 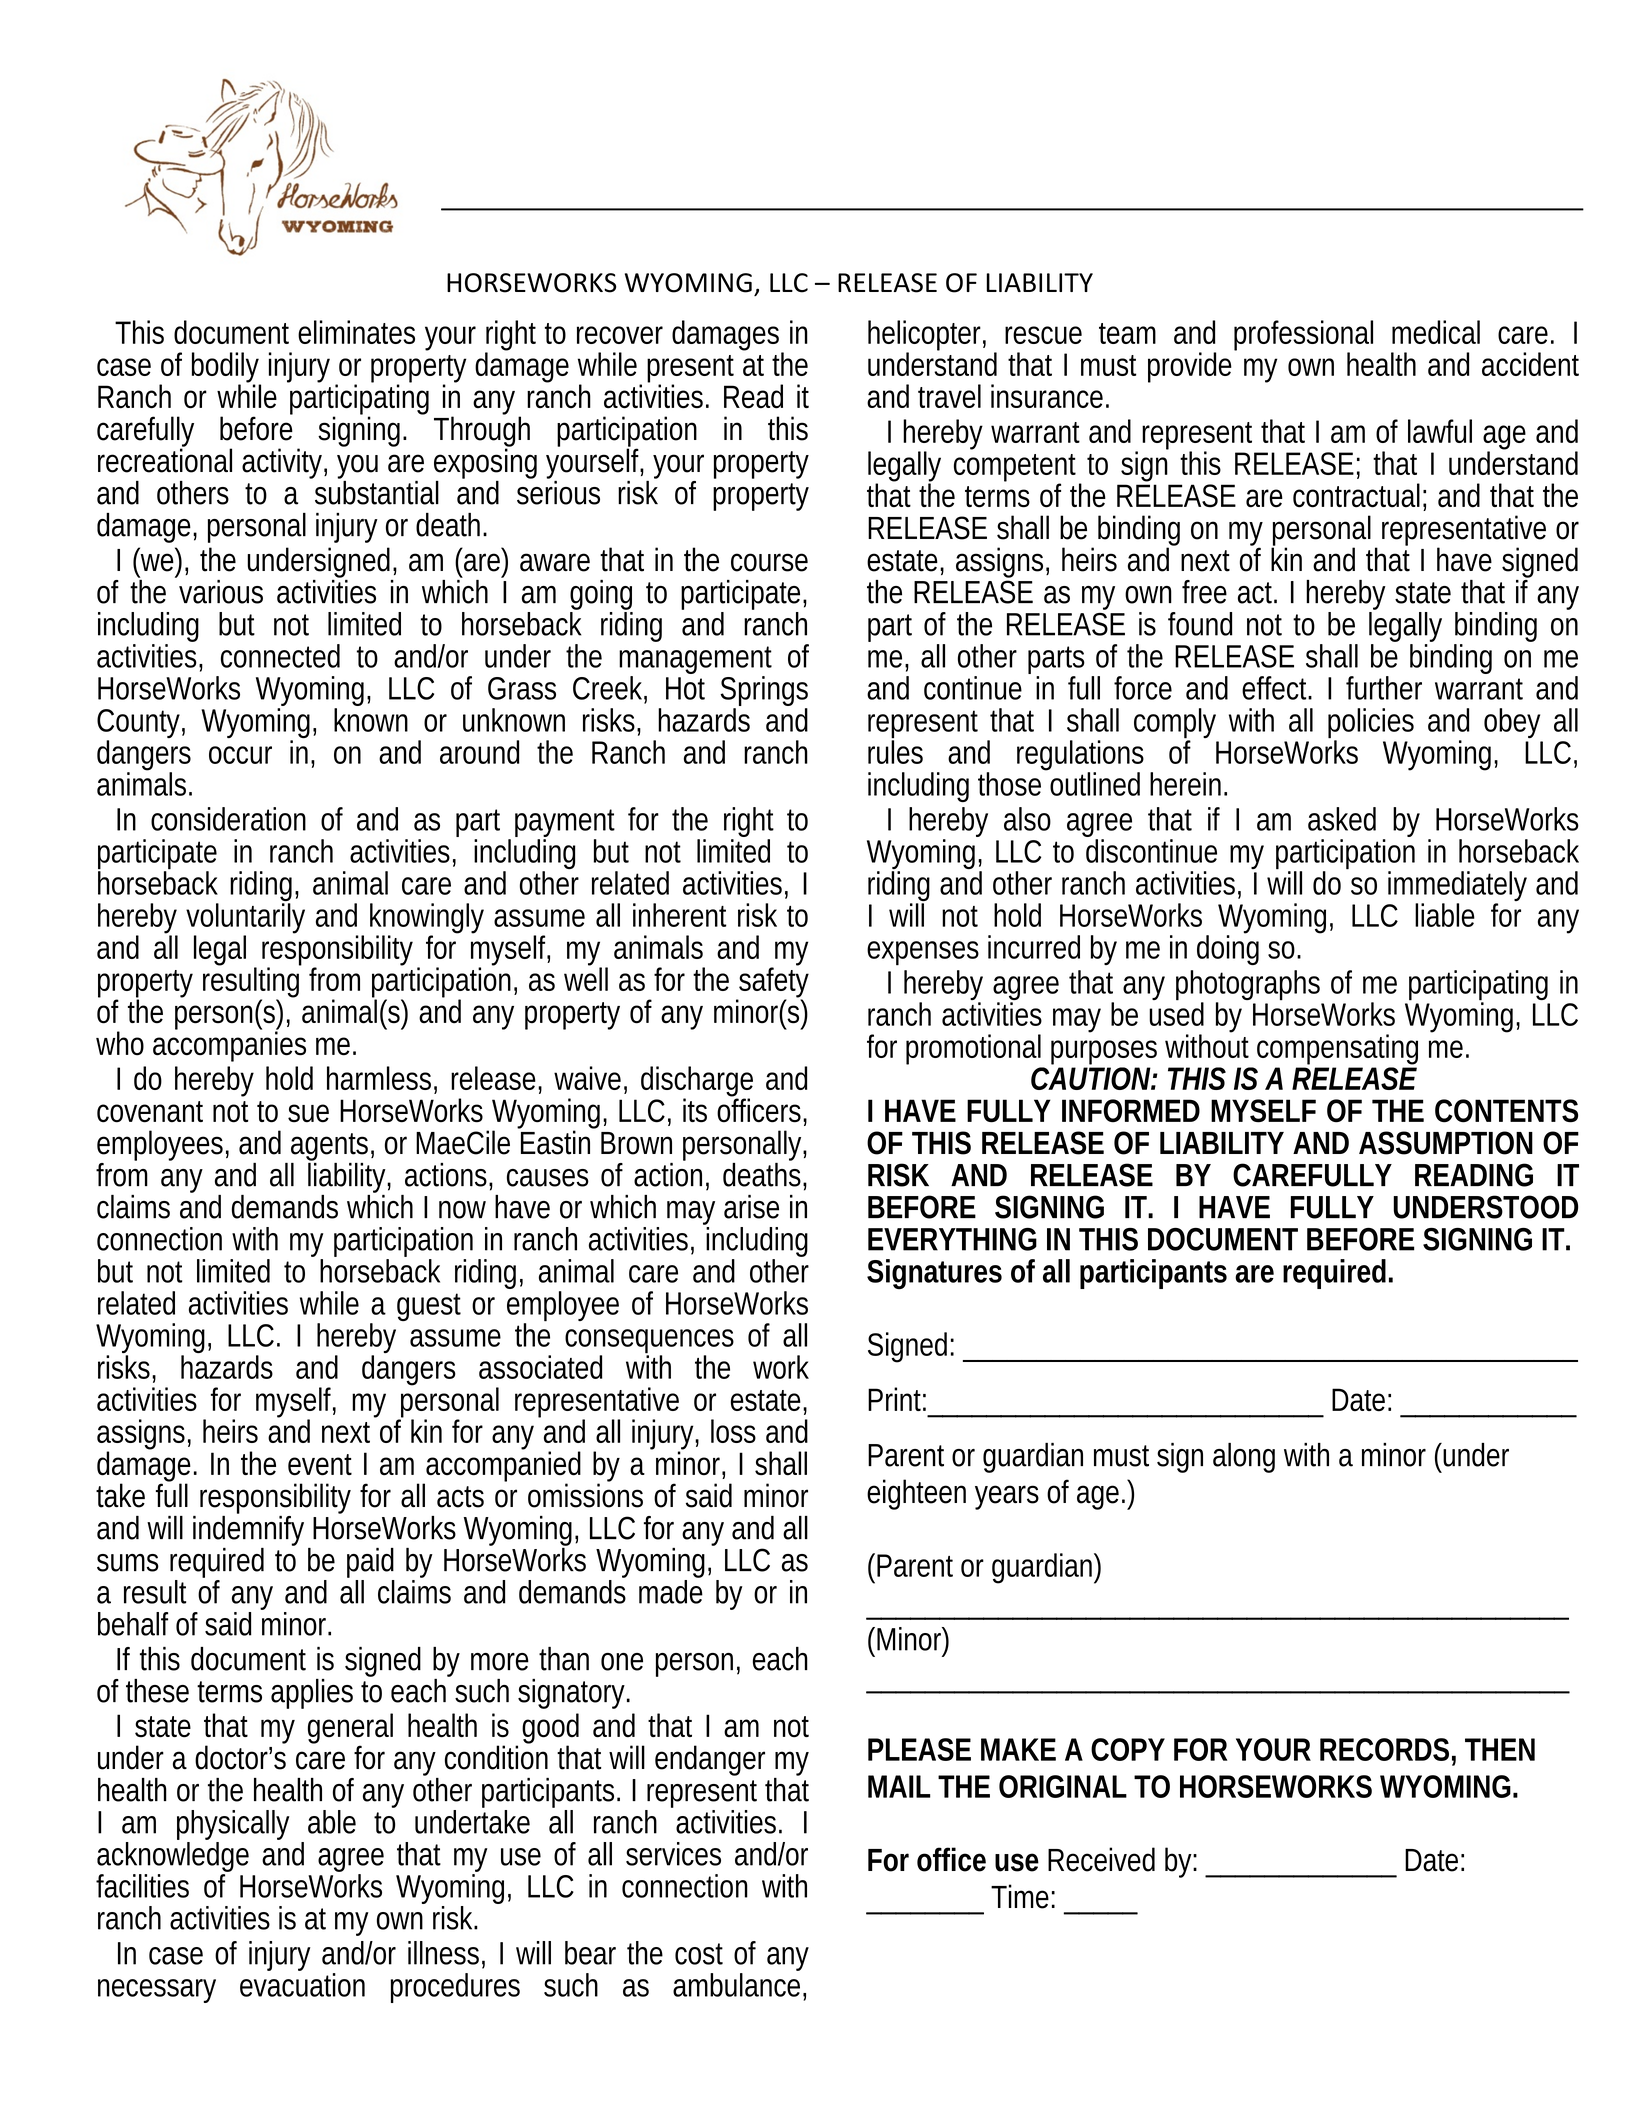 What do you see at coordinates (226, 369) in the screenshot?
I see `bodily` at bounding box center [226, 369].
